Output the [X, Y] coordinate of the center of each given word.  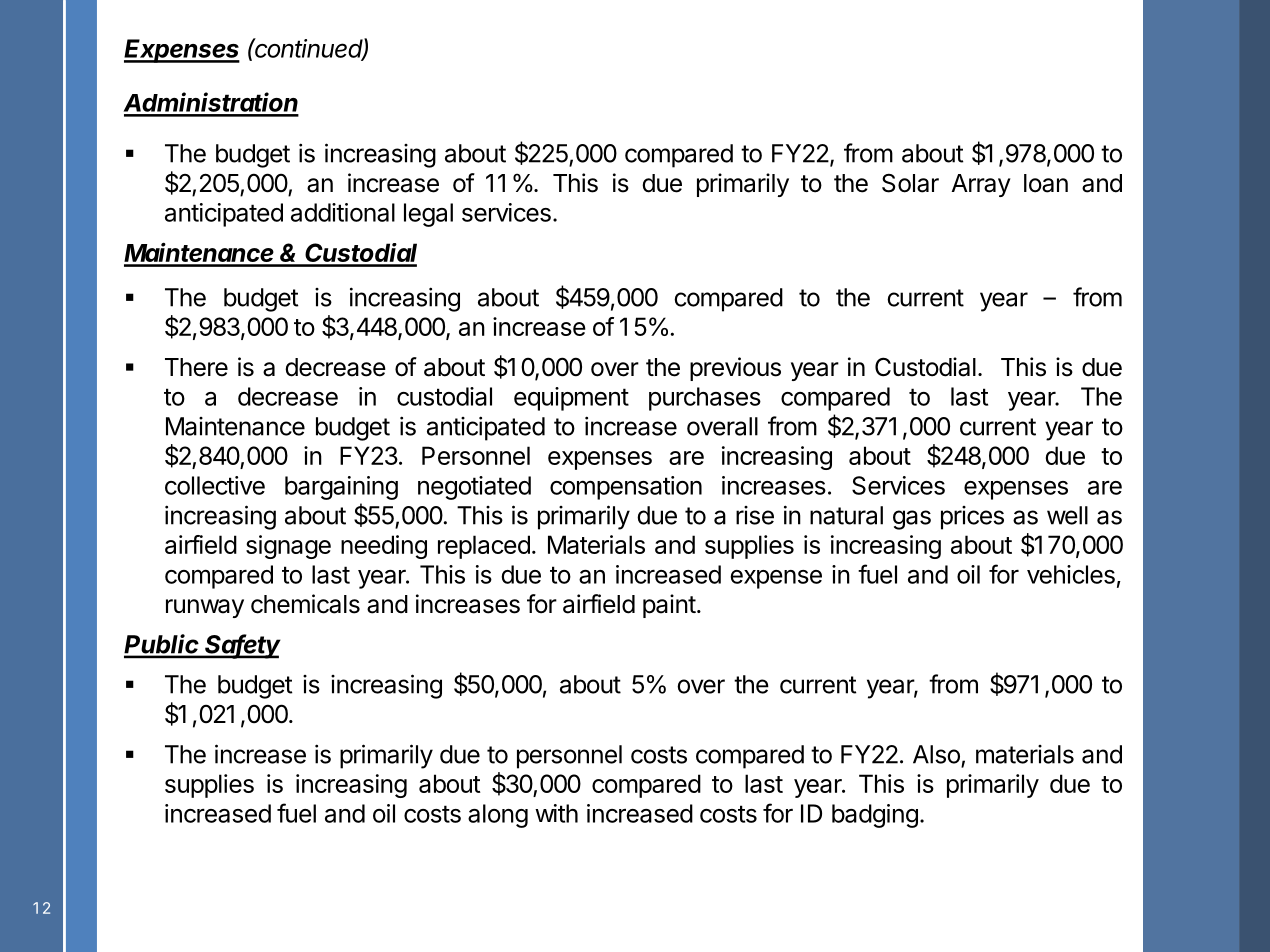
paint [669, 606]
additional [343, 212]
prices [972, 518]
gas [912, 520]
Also [936, 754]
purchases [705, 399]
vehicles [1071, 574]
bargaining [341, 488]
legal [428, 215]
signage [288, 547]
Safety [242, 646]
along [498, 816]
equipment [571, 399]
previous [735, 369]
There [196, 367]
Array [981, 185]
